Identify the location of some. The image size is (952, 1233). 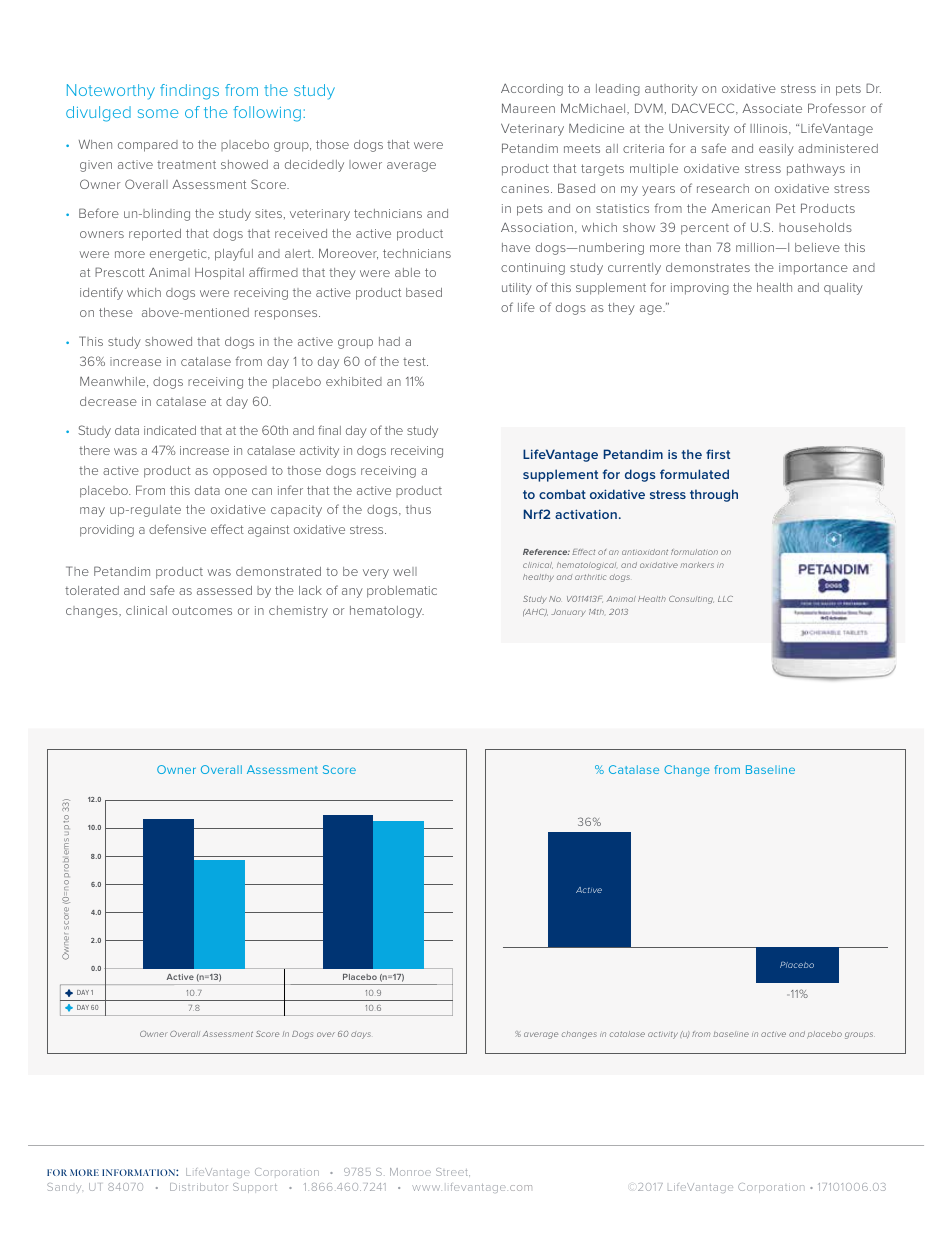
(158, 113).
